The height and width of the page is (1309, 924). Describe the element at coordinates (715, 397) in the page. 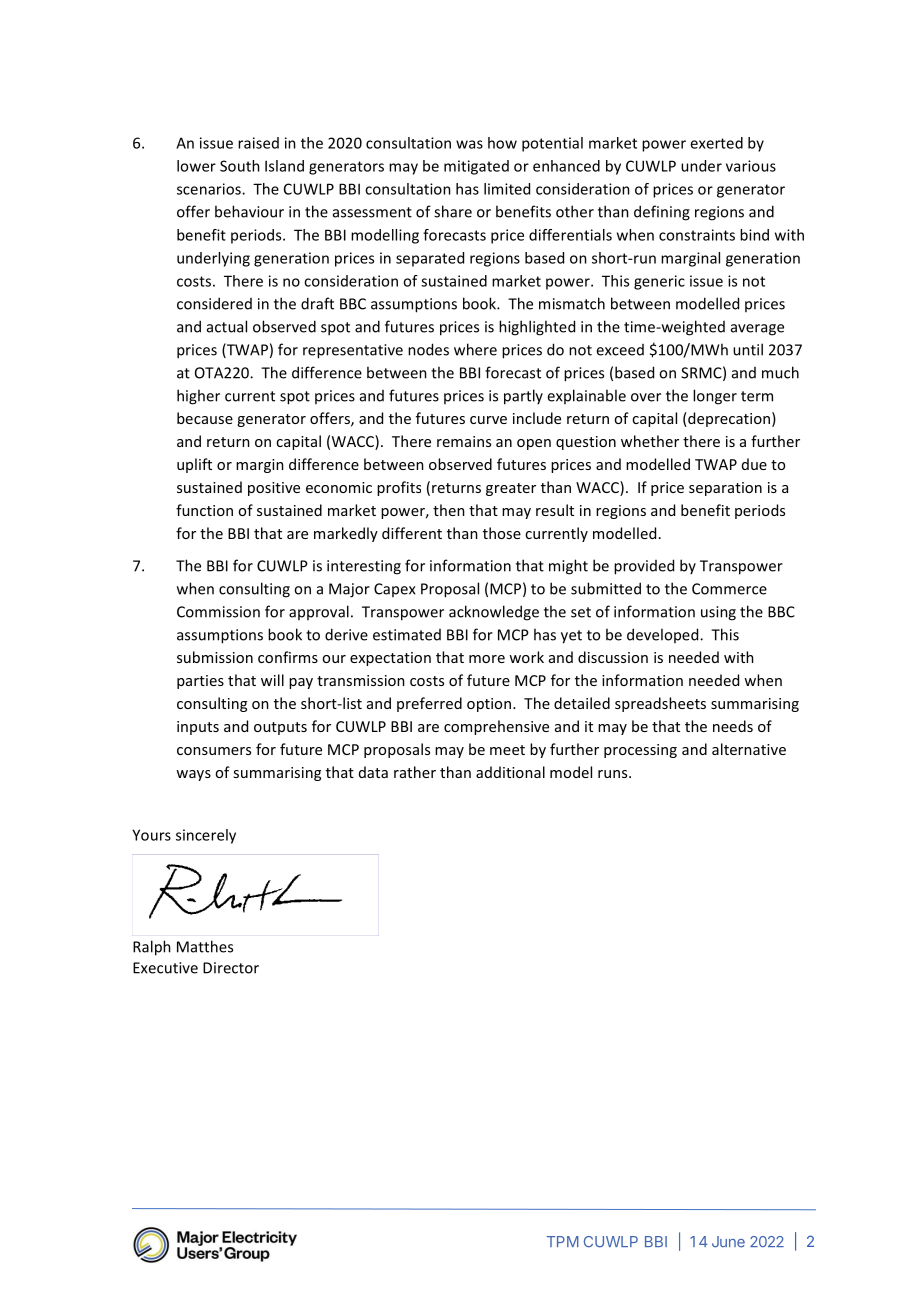

I see `longer` at that location.
